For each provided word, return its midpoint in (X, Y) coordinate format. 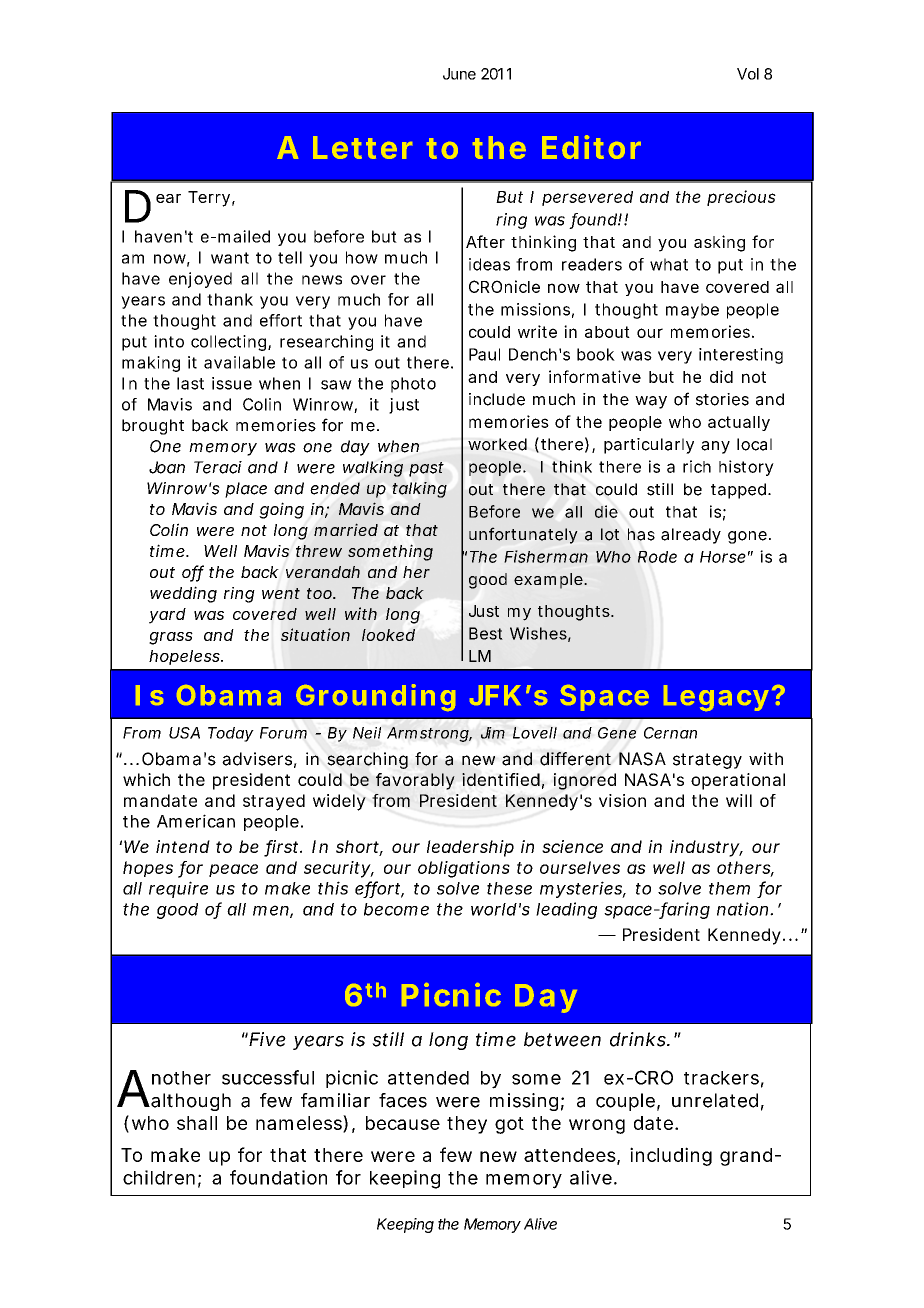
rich (697, 466)
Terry (209, 199)
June (459, 74)
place (246, 490)
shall (197, 1123)
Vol (748, 74)
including (671, 1156)
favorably (415, 781)
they (467, 1125)
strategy (707, 761)
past (426, 469)
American (196, 821)
